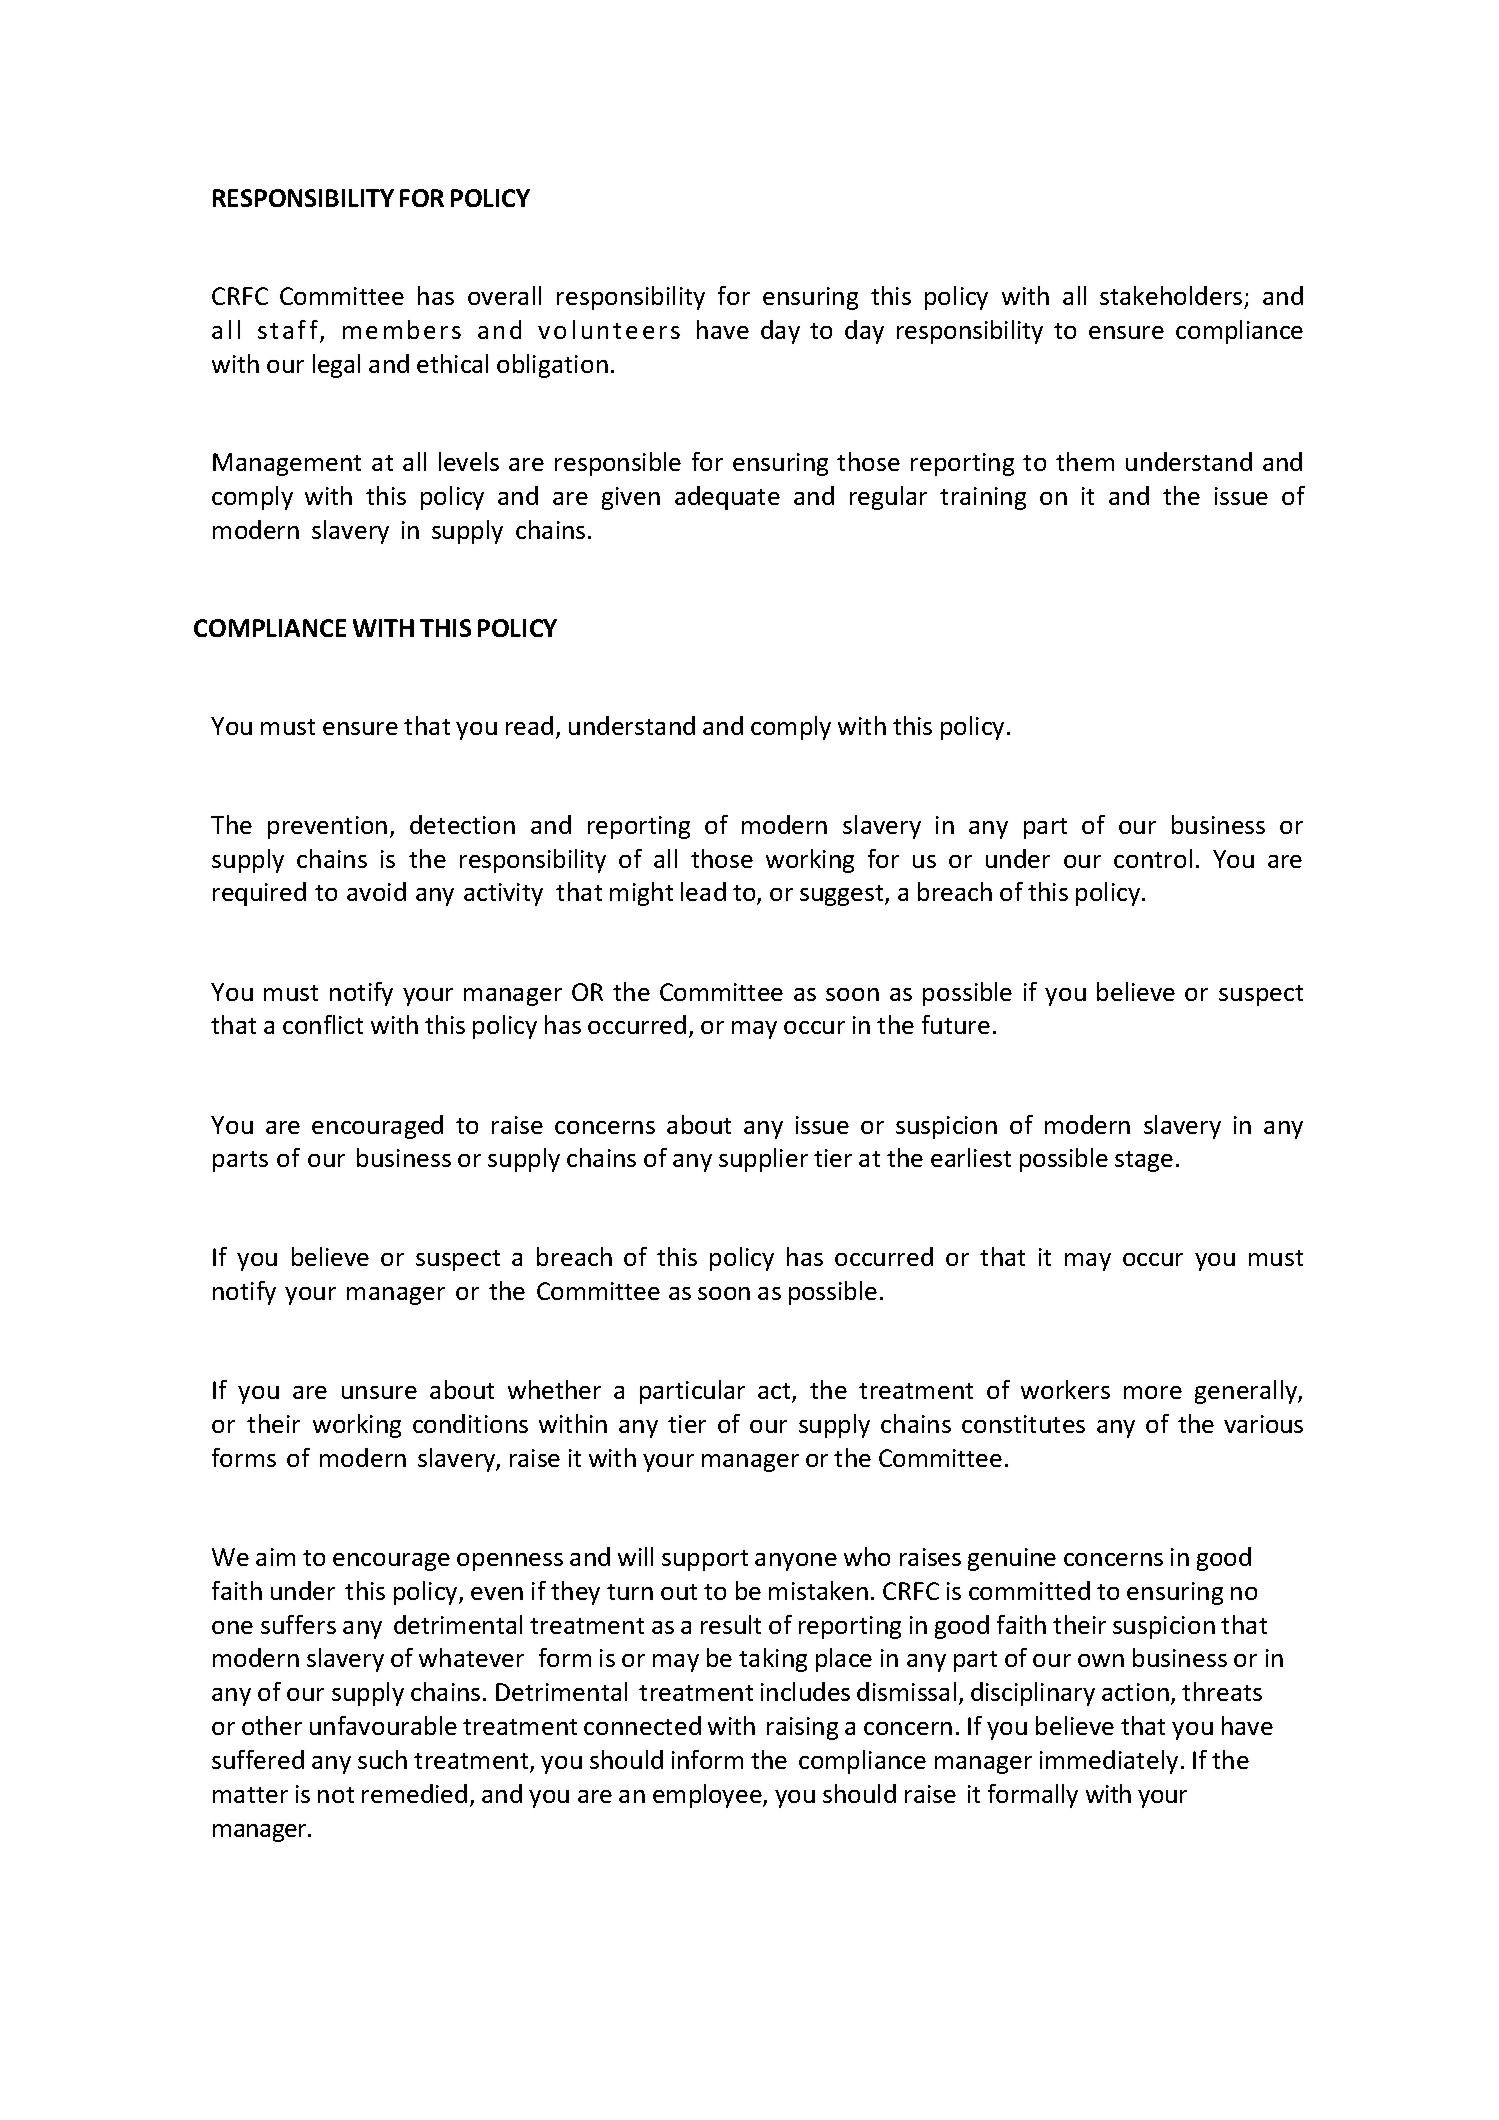  I want to click on conflict, so click(323, 1024).
